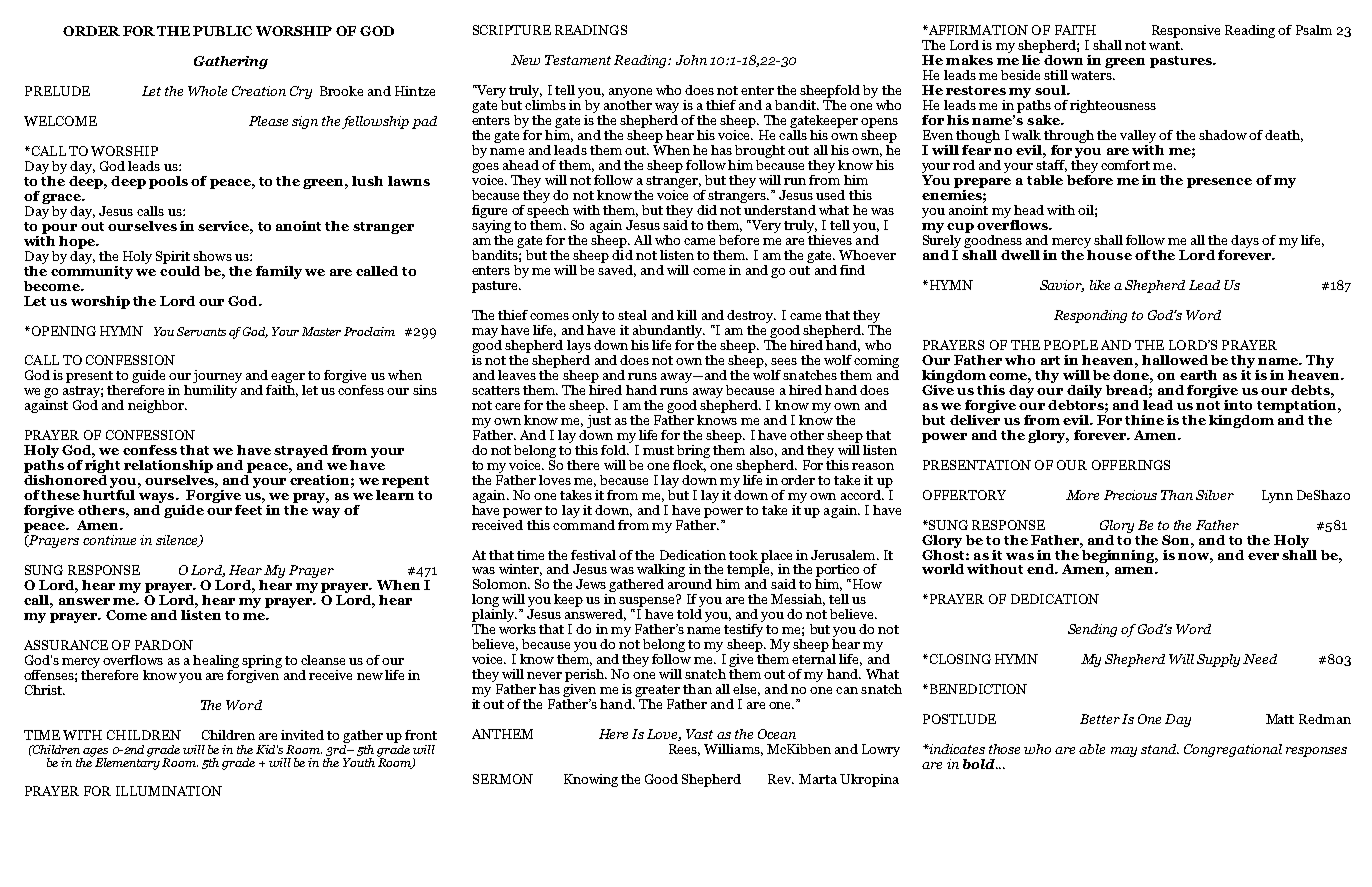 This screenshot has width=1372, height=887. What do you see at coordinates (830, 238) in the screenshot?
I see `thieves` at bounding box center [830, 238].
